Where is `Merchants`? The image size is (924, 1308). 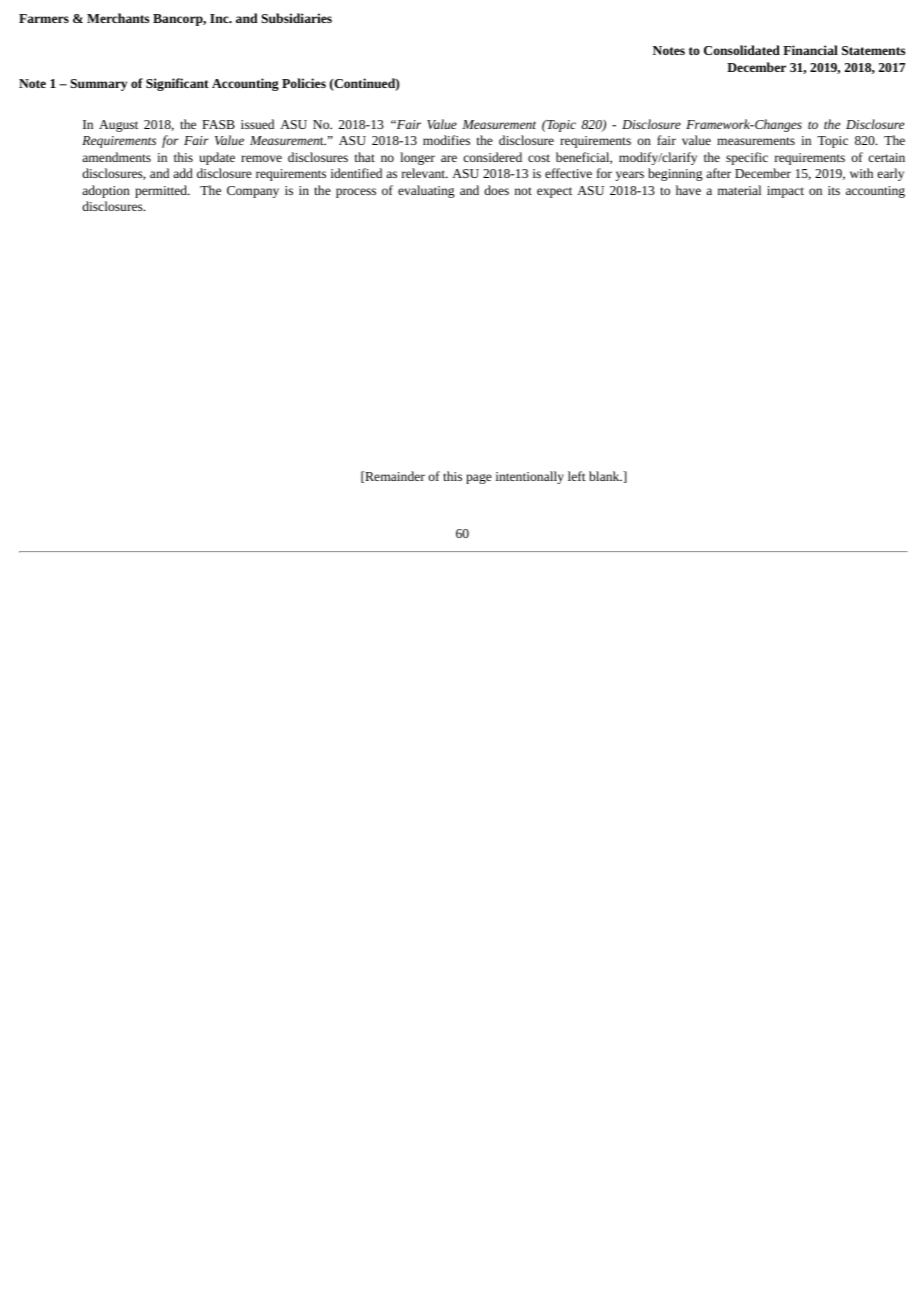 Merchants is located at coordinates (118, 18).
